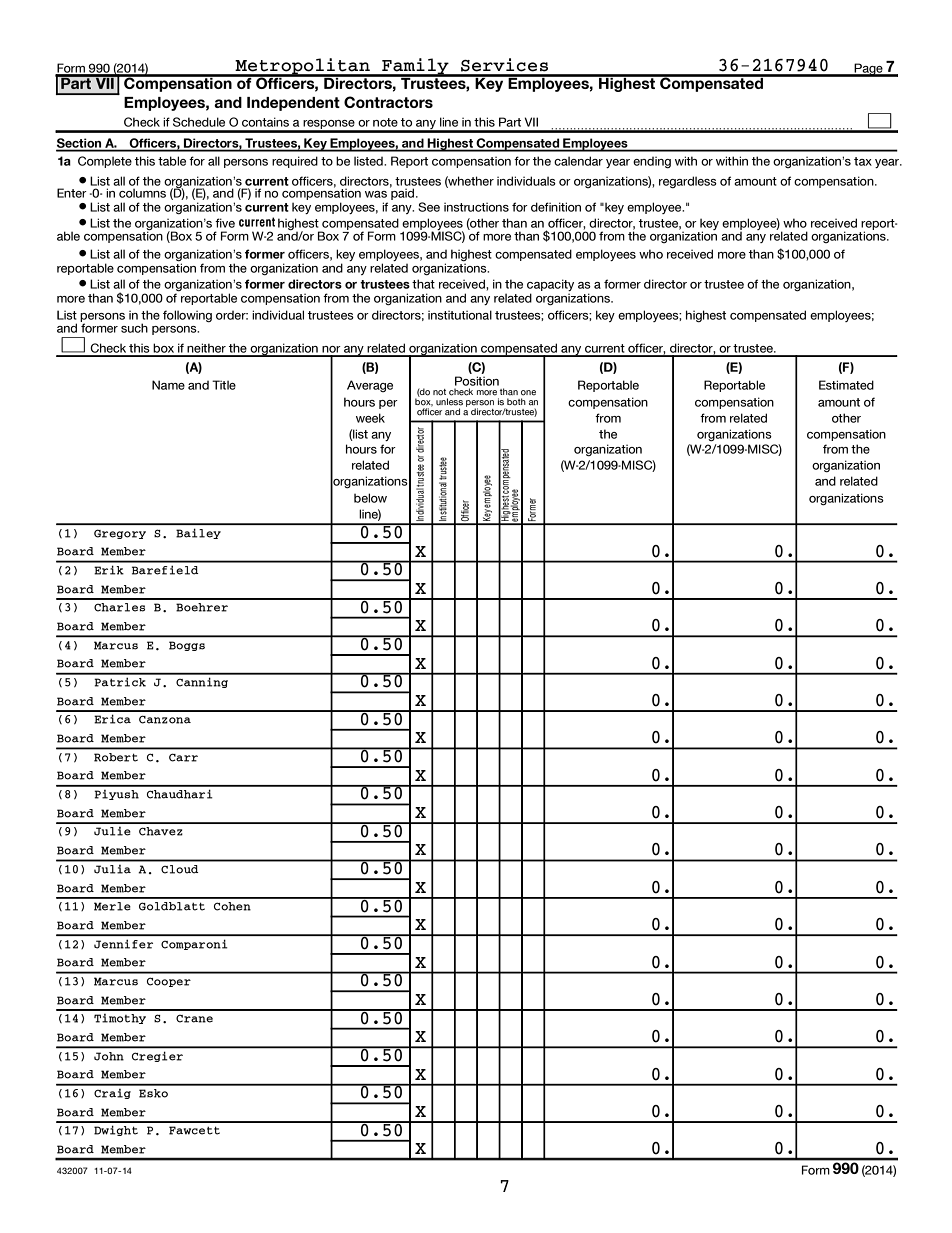 The height and width of the page is (1233, 952). What do you see at coordinates (846, 385) in the page?
I see `Estimated` at bounding box center [846, 385].
